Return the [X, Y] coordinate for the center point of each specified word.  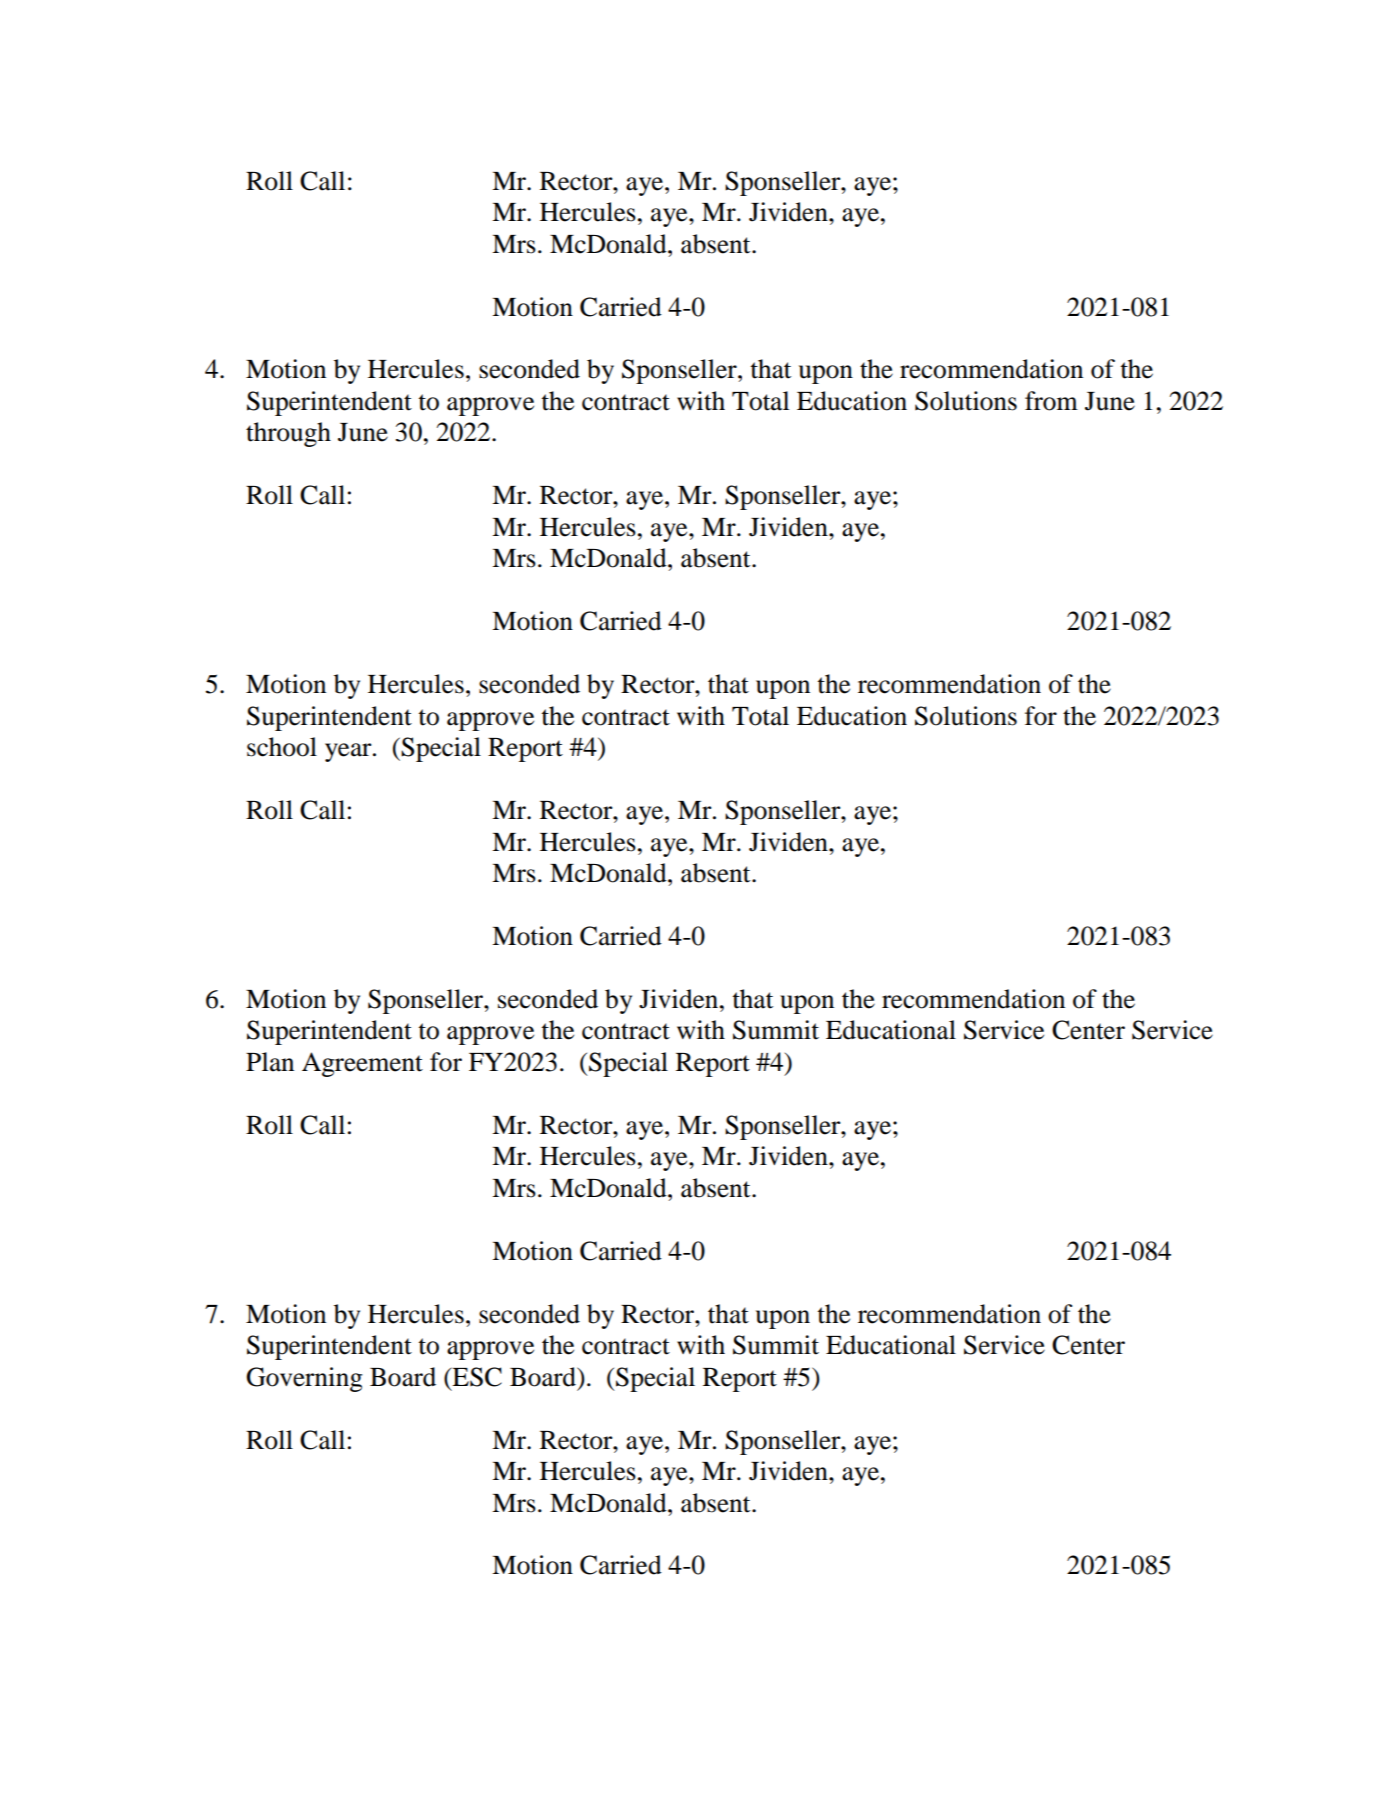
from [1051, 401]
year [349, 752]
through [288, 434]
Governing [304, 1379]
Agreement [362, 1064]
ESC [476, 1377]
